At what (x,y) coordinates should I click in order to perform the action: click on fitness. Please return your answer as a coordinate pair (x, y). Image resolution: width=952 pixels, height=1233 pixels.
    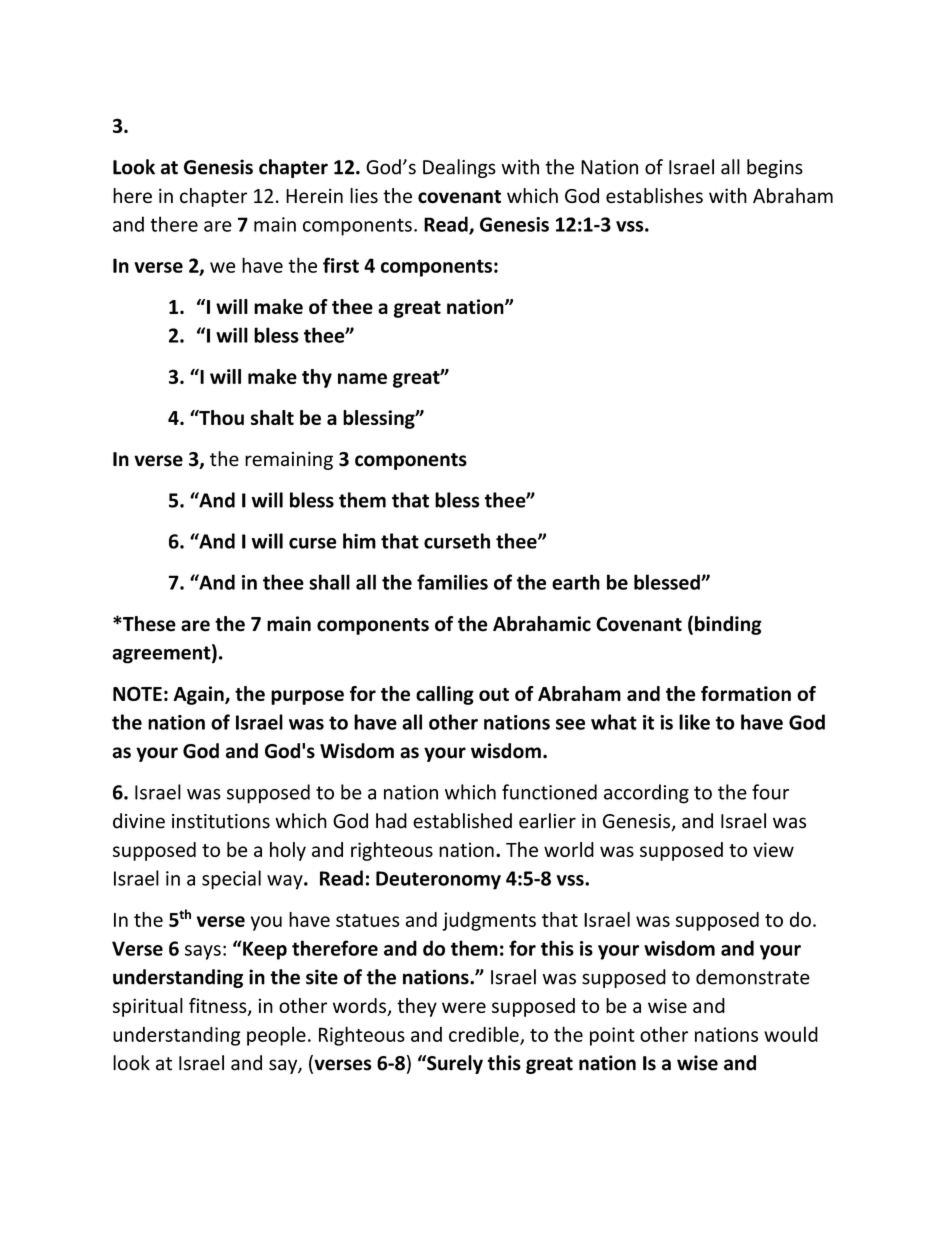
    Looking at the image, I should click on (219, 1007).
